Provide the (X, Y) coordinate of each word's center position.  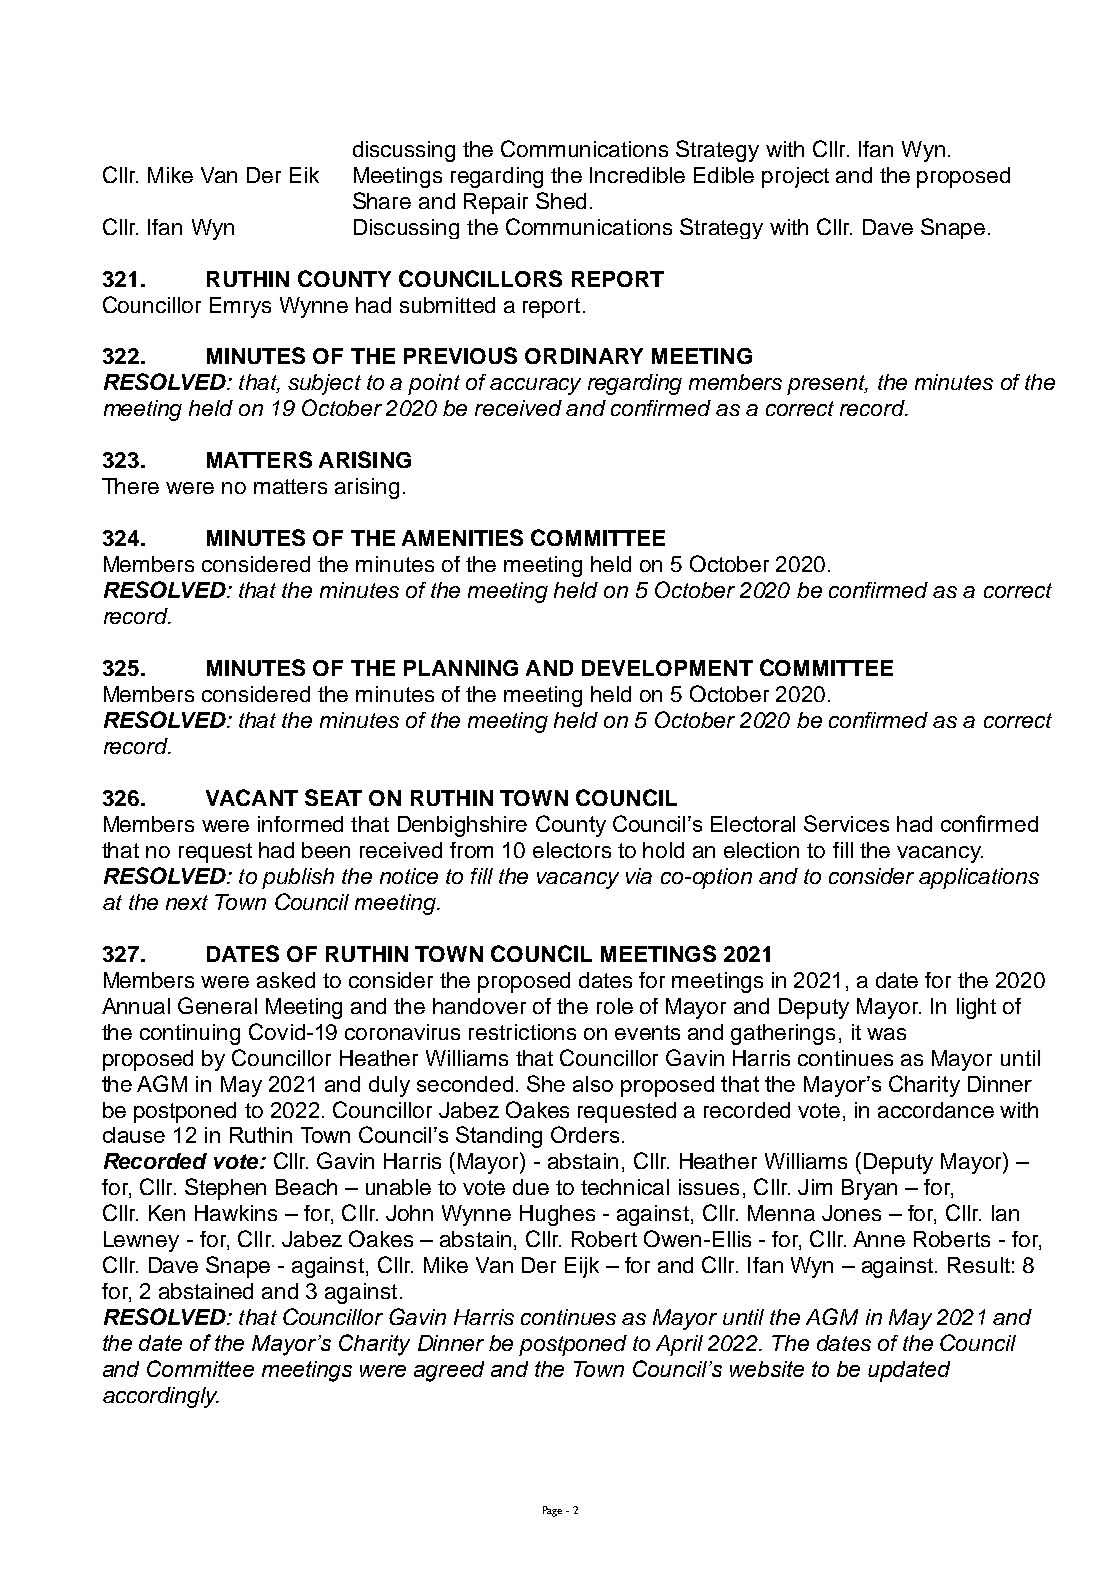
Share (382, 200)
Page (552, 1511)
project (795, 177)
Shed (561, 200)
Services (846, 823)
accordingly (161, 1397)
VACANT (252, 797)
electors (572, 850)
